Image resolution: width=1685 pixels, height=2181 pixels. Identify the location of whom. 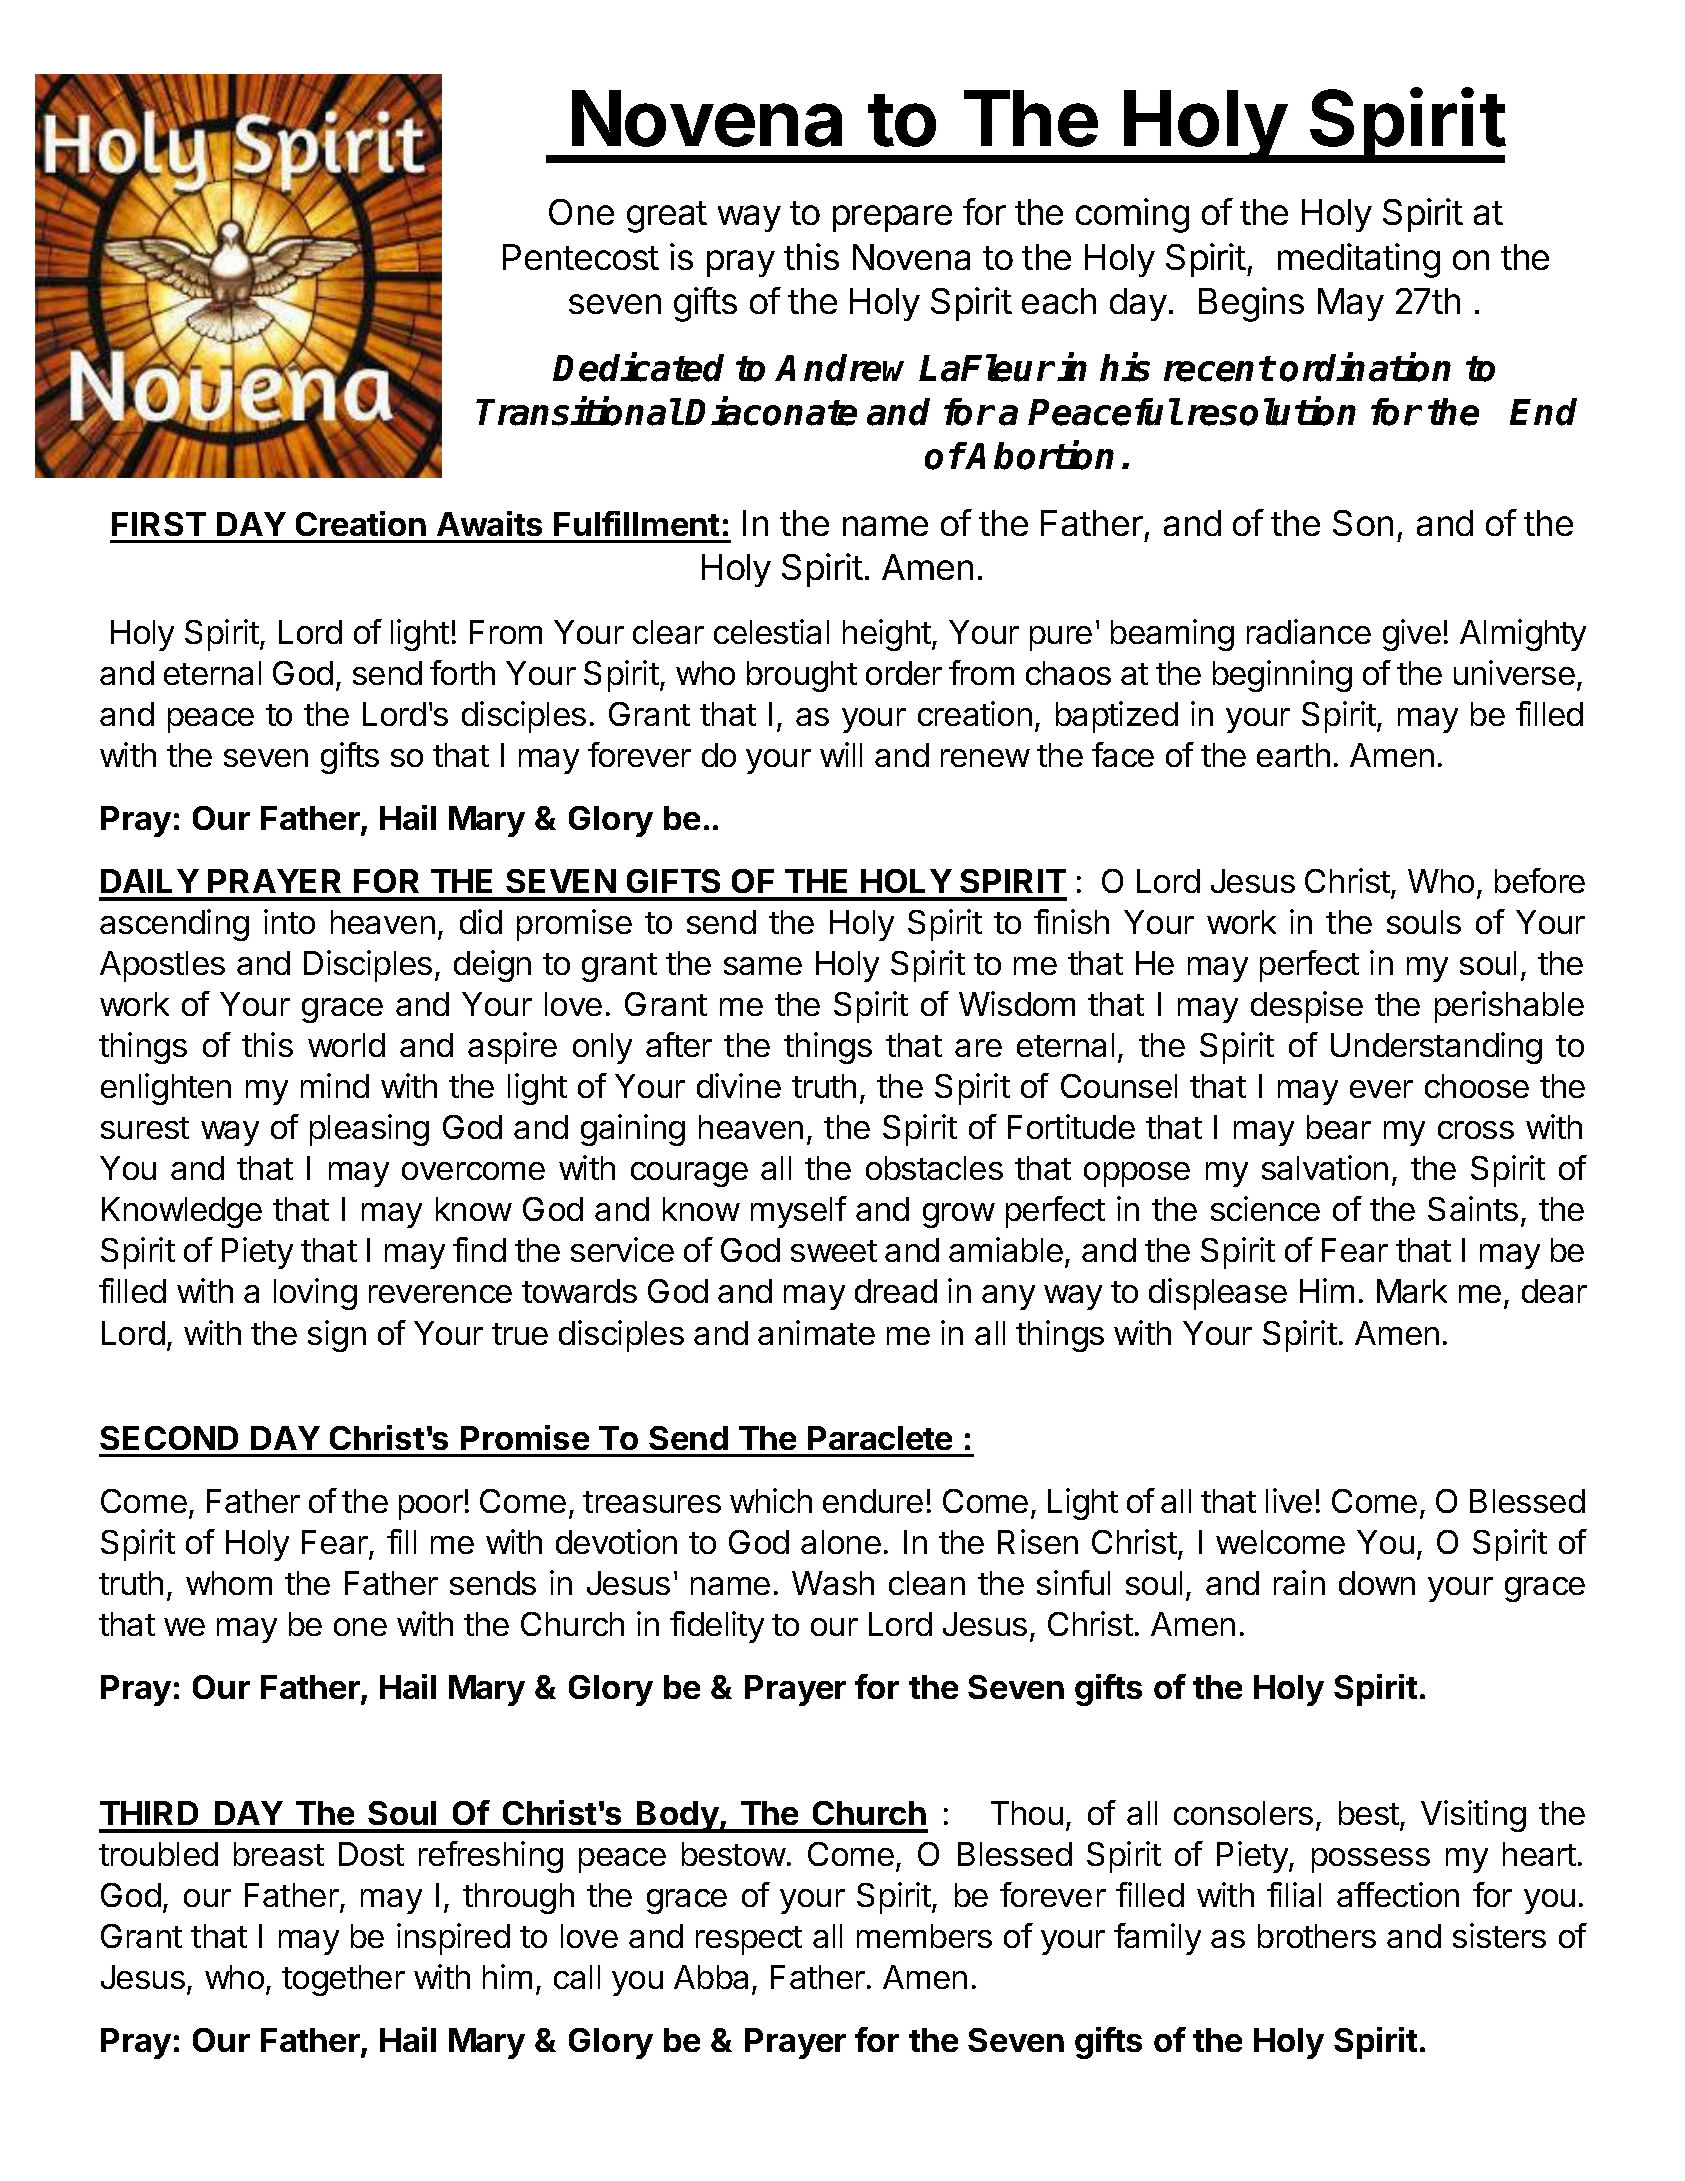
(229, 1583).
